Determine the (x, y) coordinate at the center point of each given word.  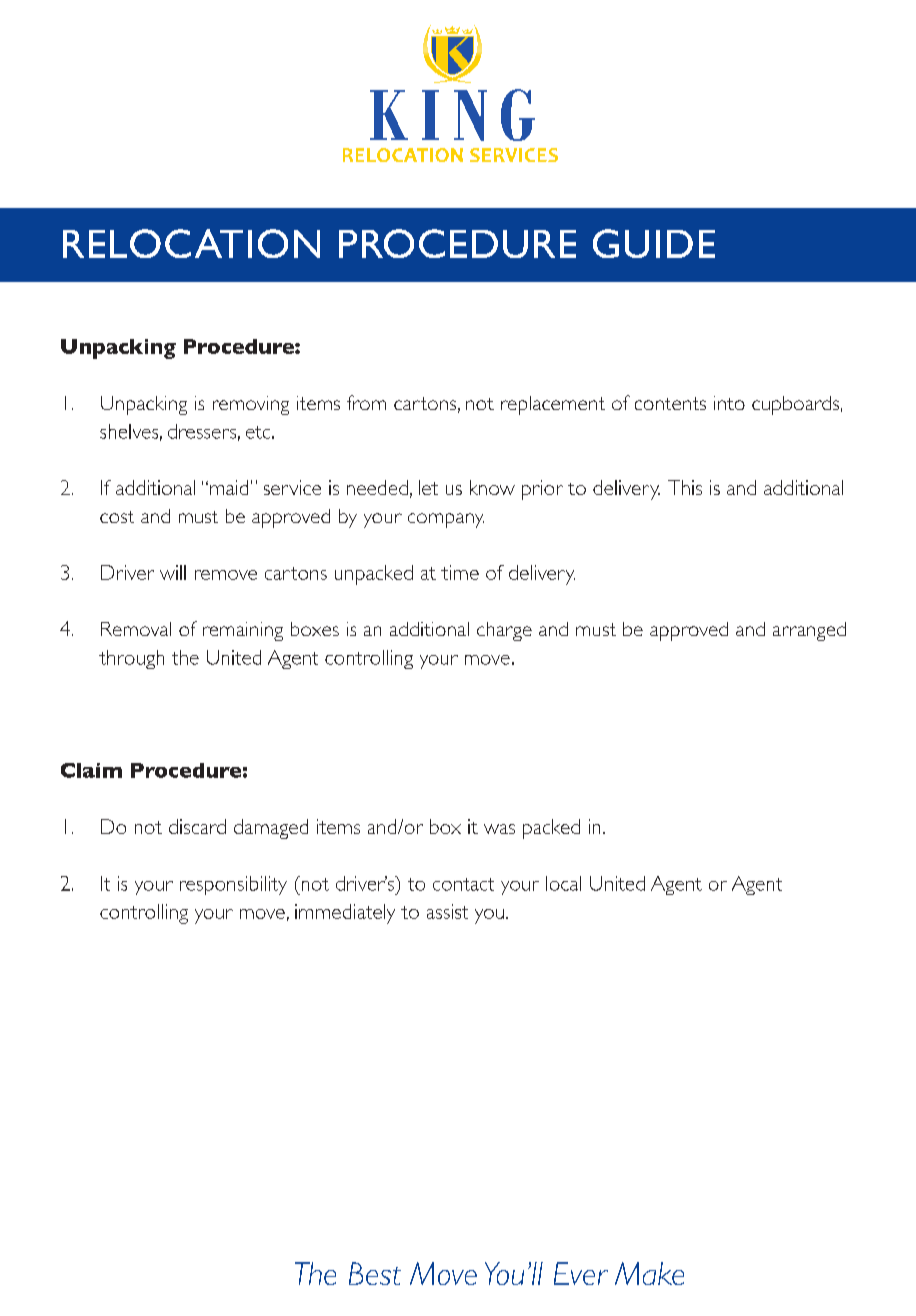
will (173, 572)
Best (375, 1273)
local (563, 883)
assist (447, 911)
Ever (581, 1273)
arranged (809, 631)
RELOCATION (191, 243)
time (460, 572)
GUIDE (654, 243)
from (366, 402)
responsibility (233, 885)
